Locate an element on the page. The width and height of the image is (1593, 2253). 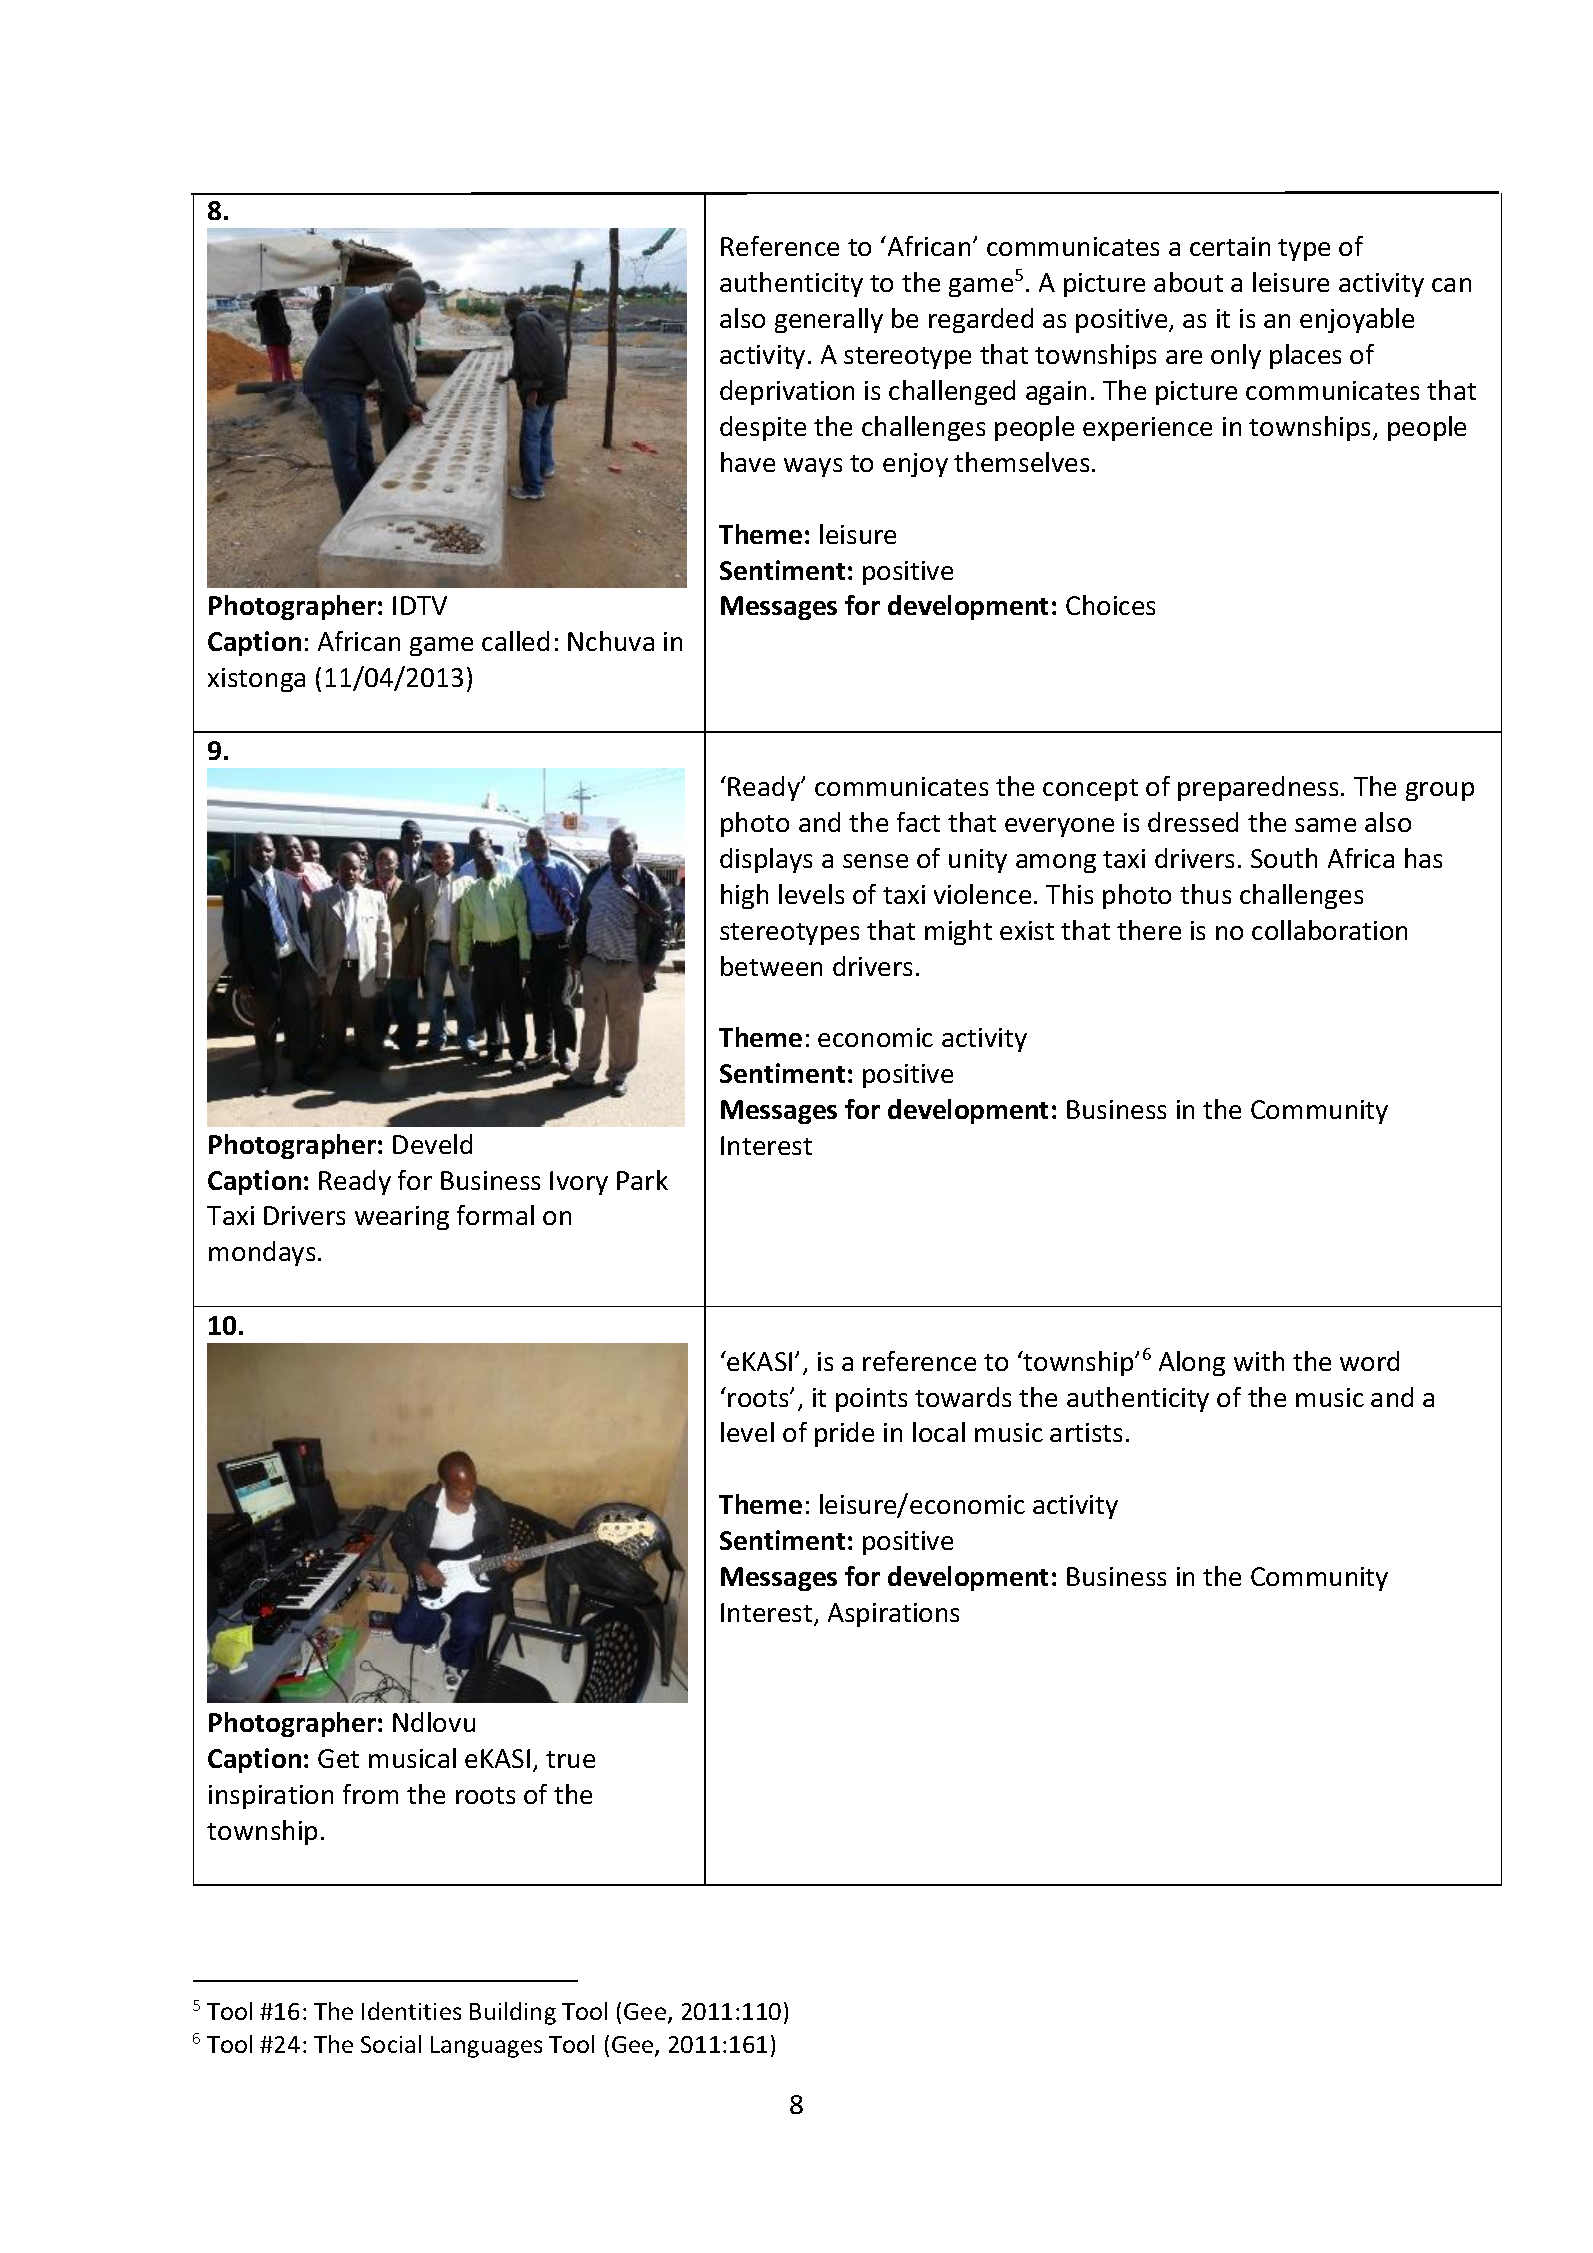
despite is located at coordinates (763, 428).
